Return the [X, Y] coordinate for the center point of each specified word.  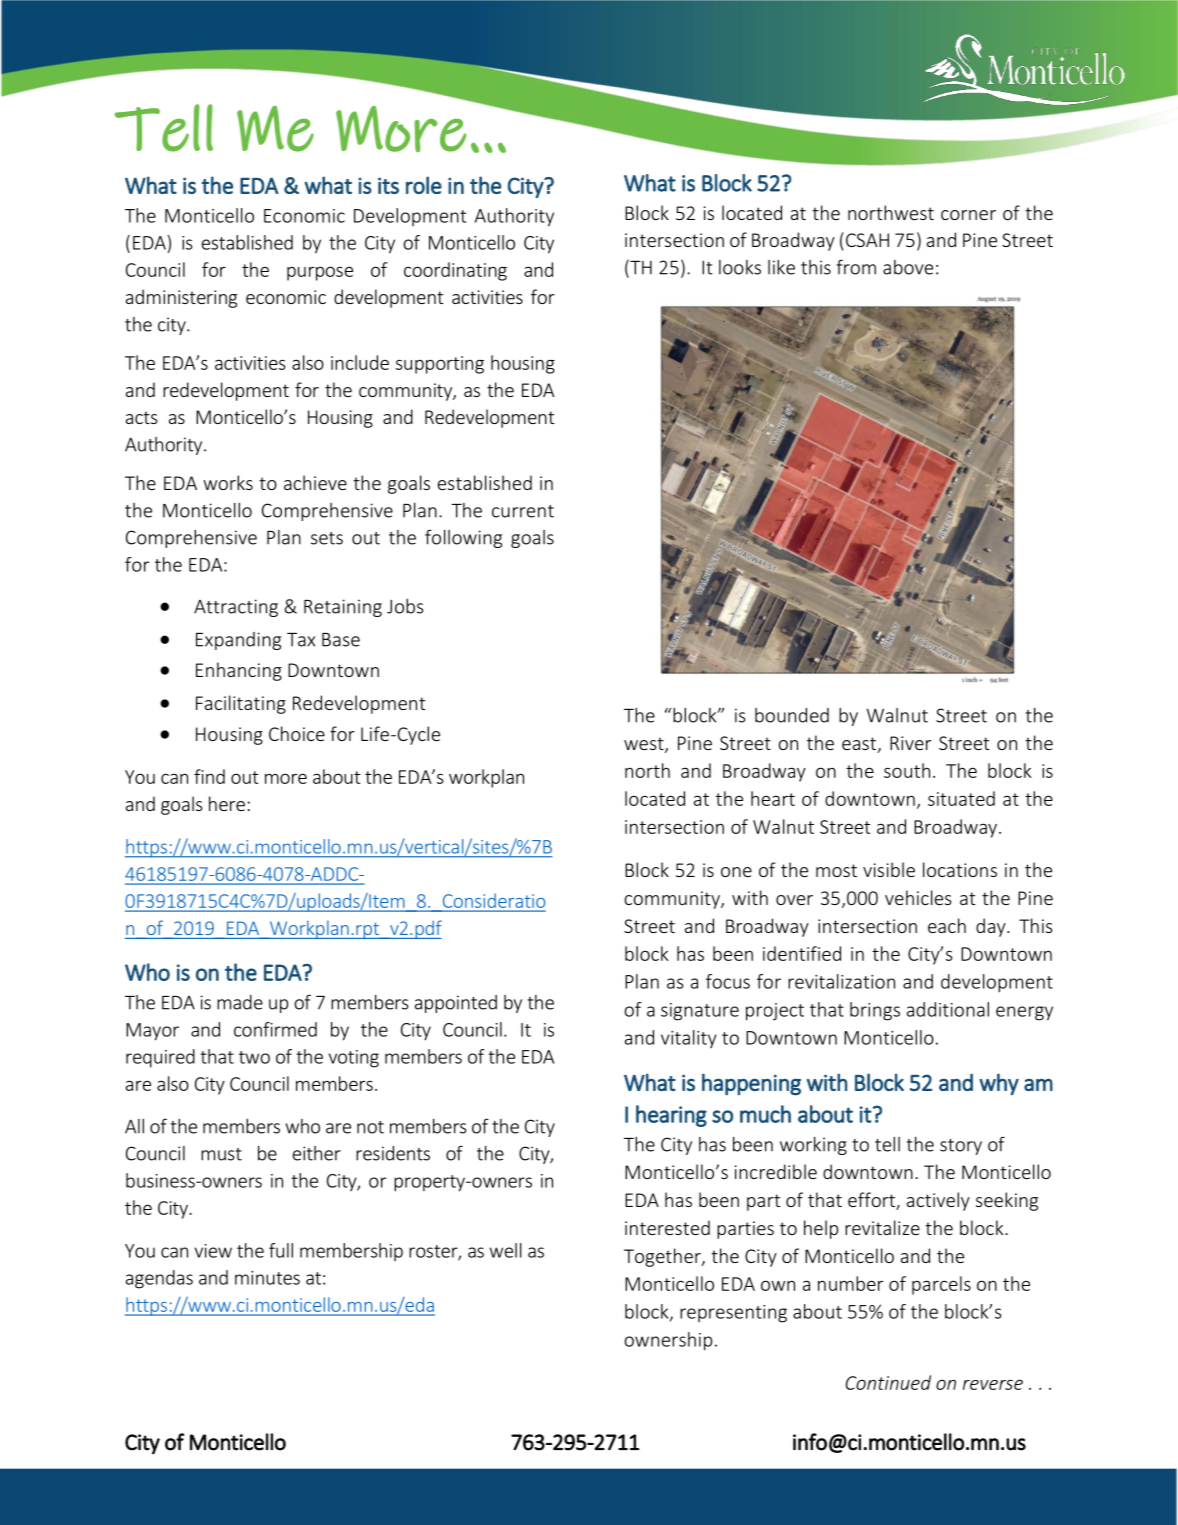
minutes [267, 1278]
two [254, 1057]
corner [968, 215]
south [907, 770]
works [228, 482]
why [999, 1084]
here [227, 803]
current [523, 511]
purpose [320, 273]
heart [773, 798]
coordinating [455, 271]
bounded [792, 715]
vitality [689, 1039]
